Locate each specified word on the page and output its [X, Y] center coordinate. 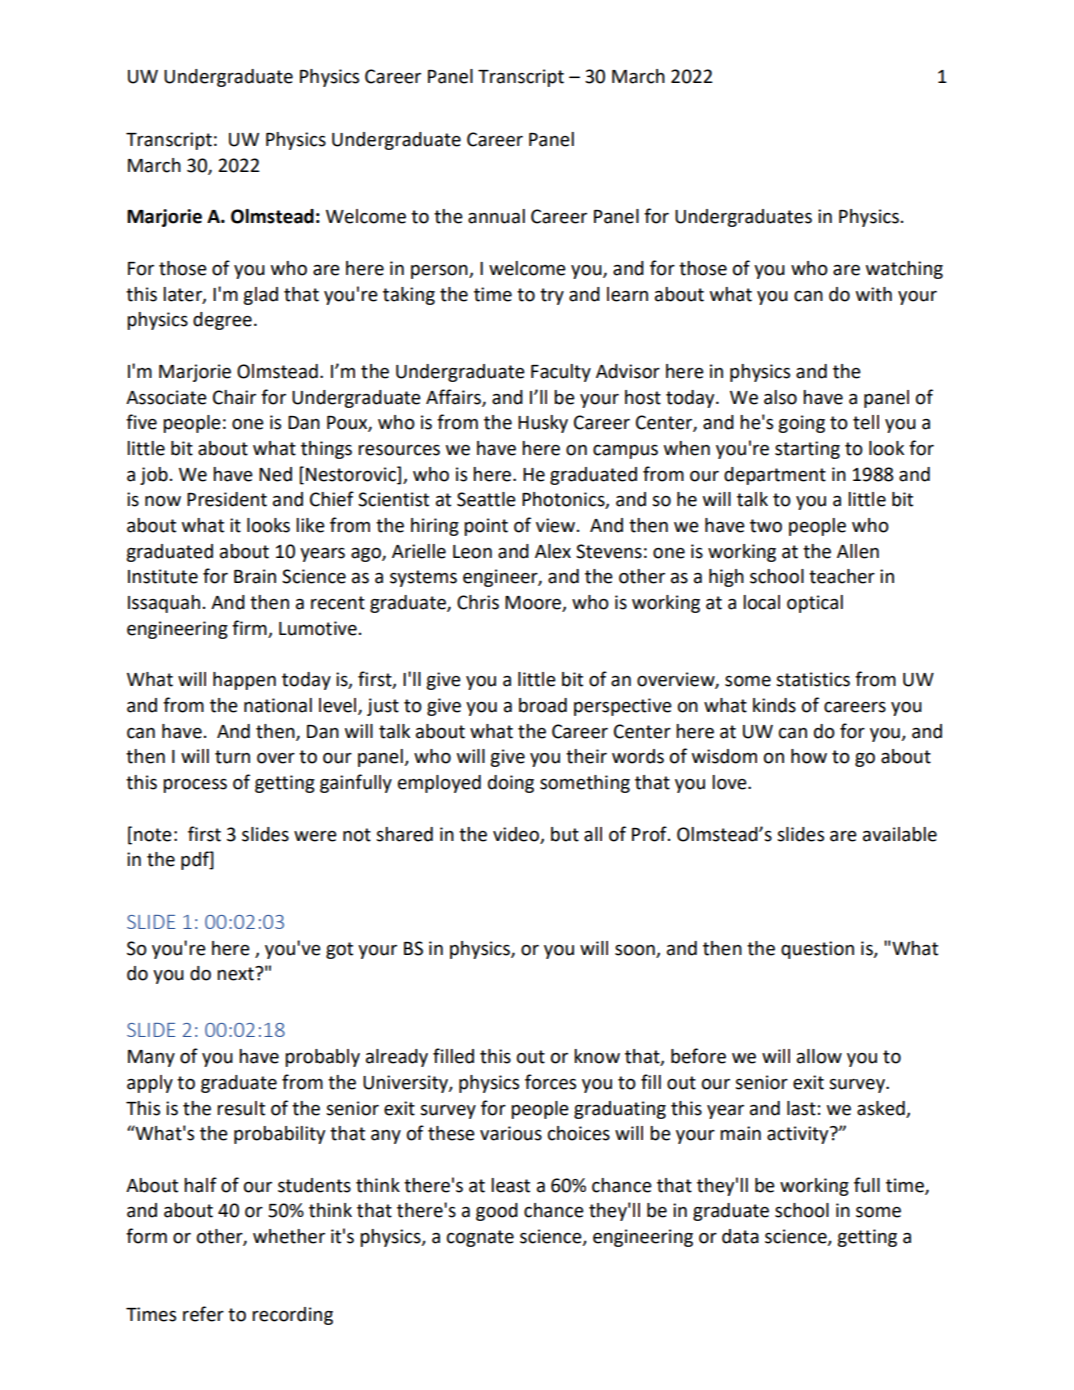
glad [260, 296]
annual [496, 216]
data [740, 1236]
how [809, 756]
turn [232, 757]
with [874, 294]
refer [203, 1314]
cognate [480, 1238]
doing [511, 784]
